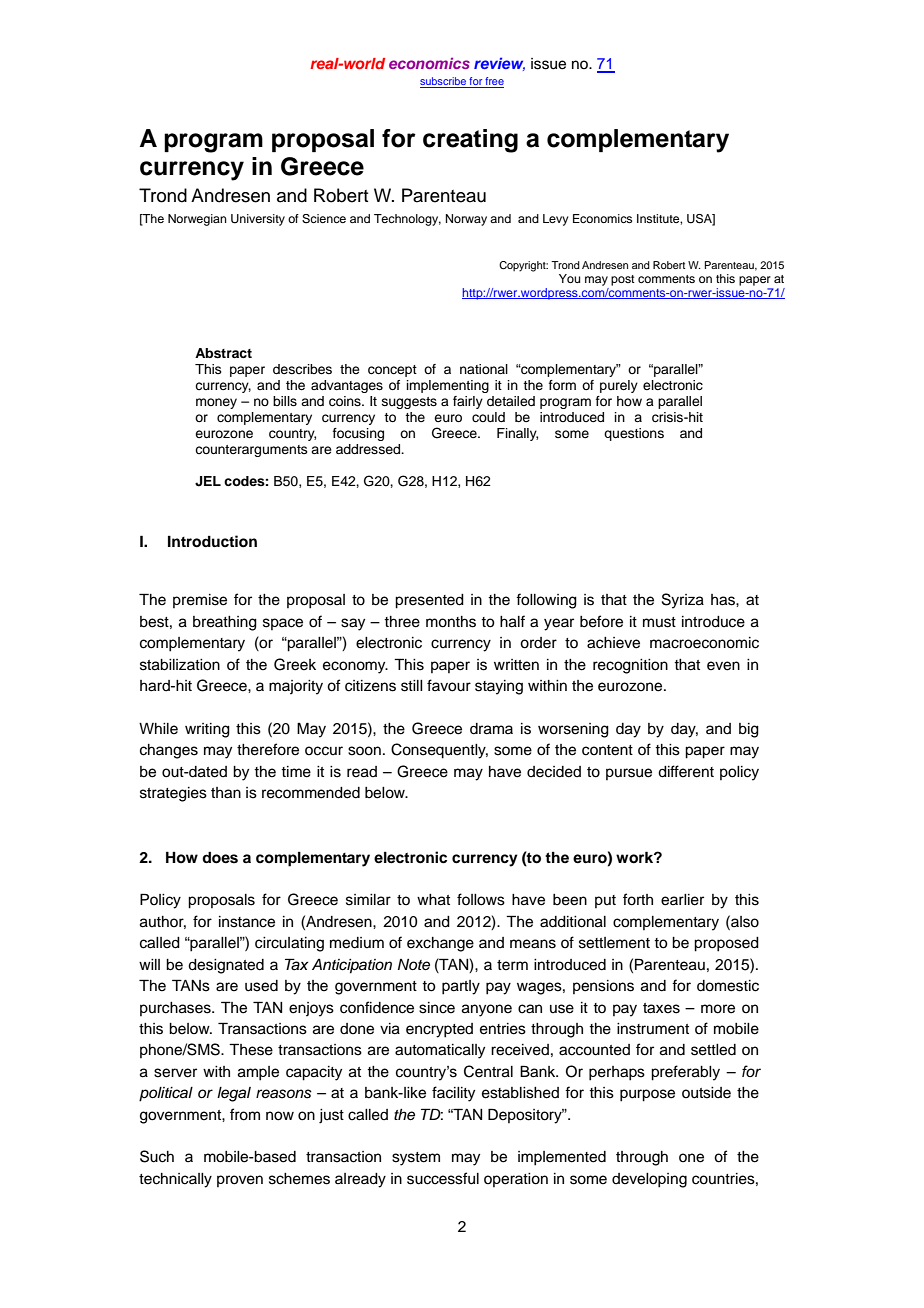  I want to click on purely, so click(619, 386).
